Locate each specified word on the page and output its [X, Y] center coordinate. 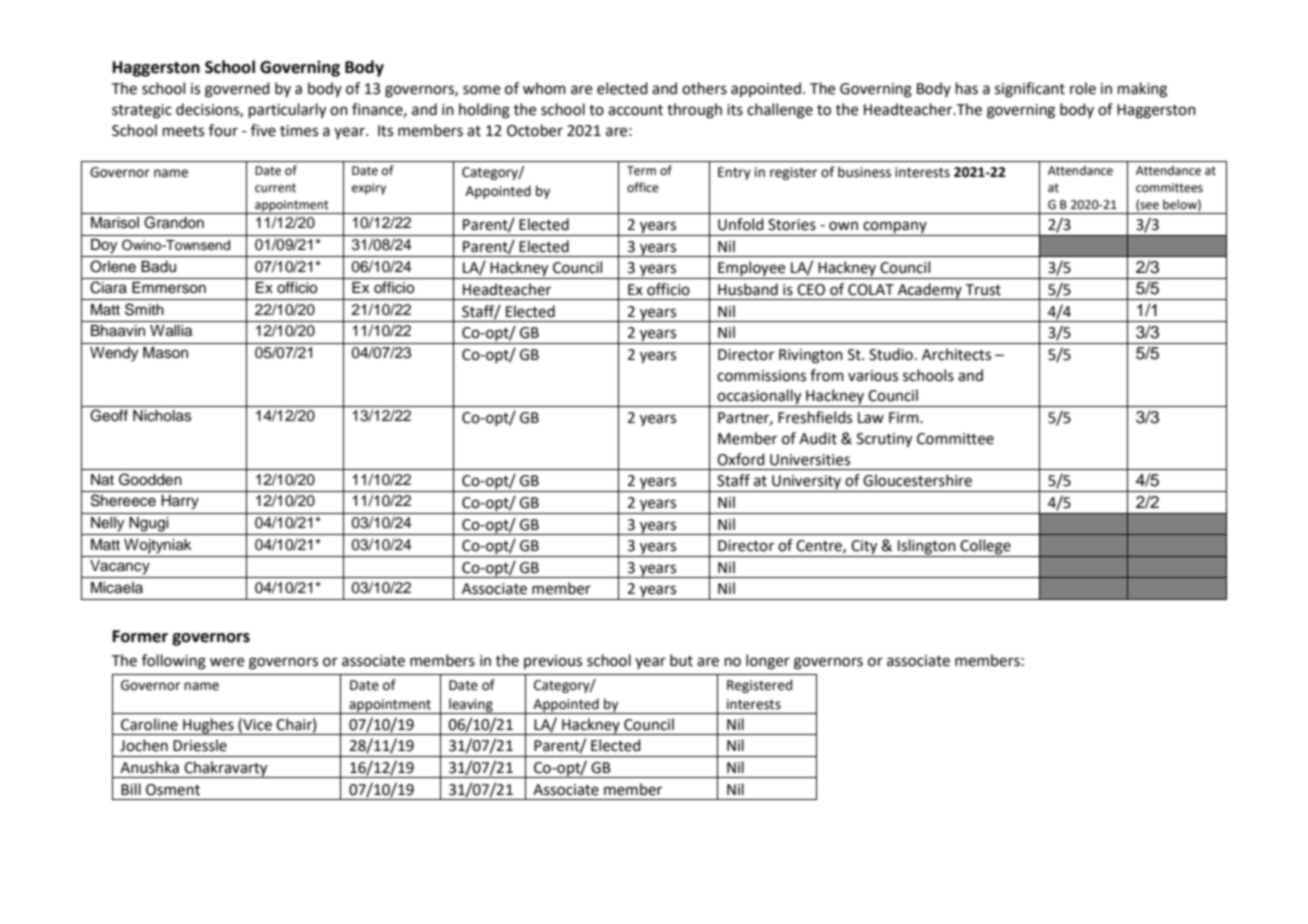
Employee [752, 270]
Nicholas [162, 416]
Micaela [117, 588]
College [986, 548]
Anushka [149, 767]
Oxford [741, 459]
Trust [983, 290]
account [635, 110]
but [681, 660]
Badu [158, 267]
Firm [905, 417]
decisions [208, 110]
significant [1030, 90]
